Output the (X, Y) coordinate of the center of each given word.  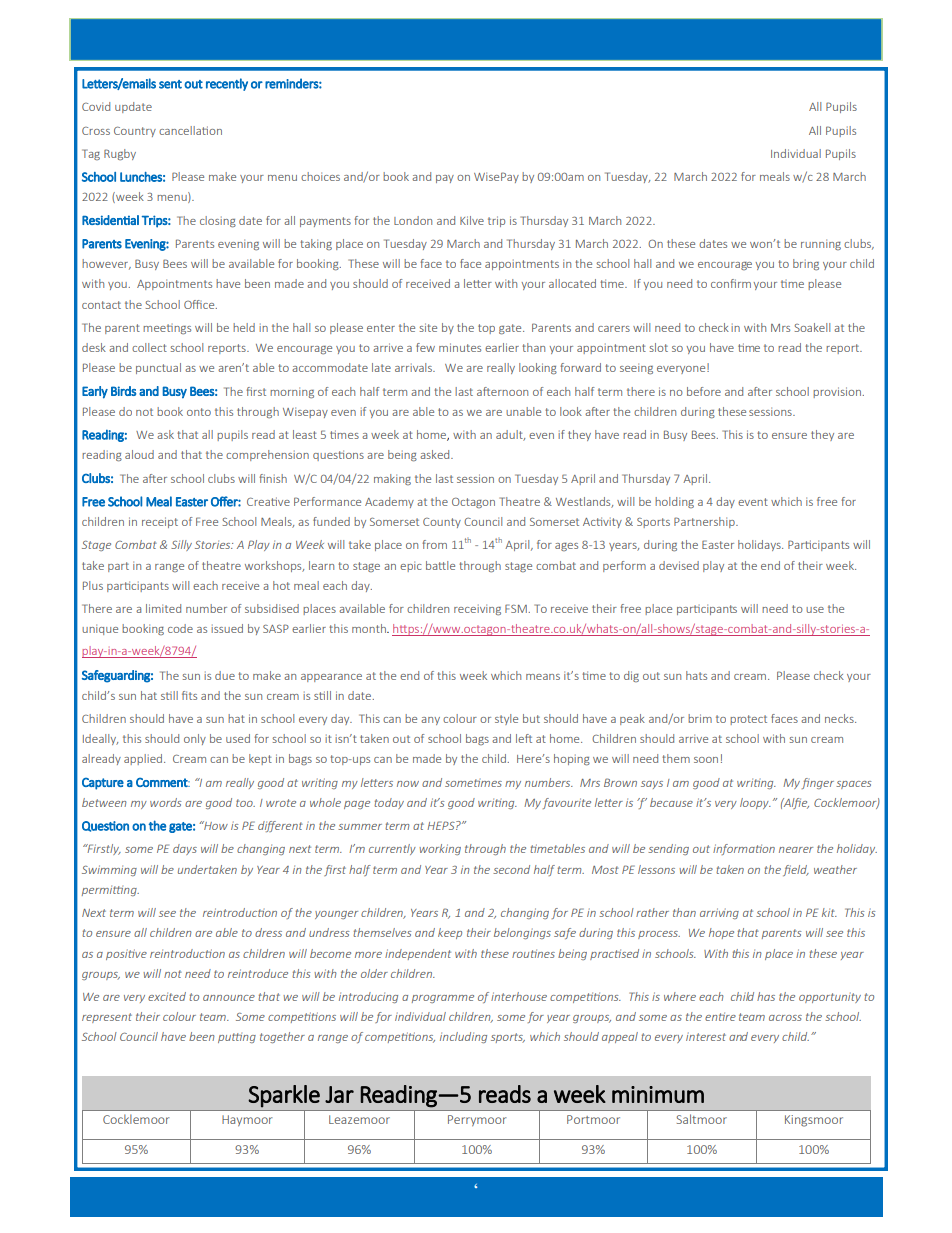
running (821, 244)
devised (679, 565)
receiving (477, 610)
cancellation (190, 130)
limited (163, 608)
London (413, 220)
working (440, 849)
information (744, 849)
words (165, 802)
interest (706, 1036)
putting (237, 1038)
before (704, 391)
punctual (158, 368)
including (463, 1037)
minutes (460, 347)
